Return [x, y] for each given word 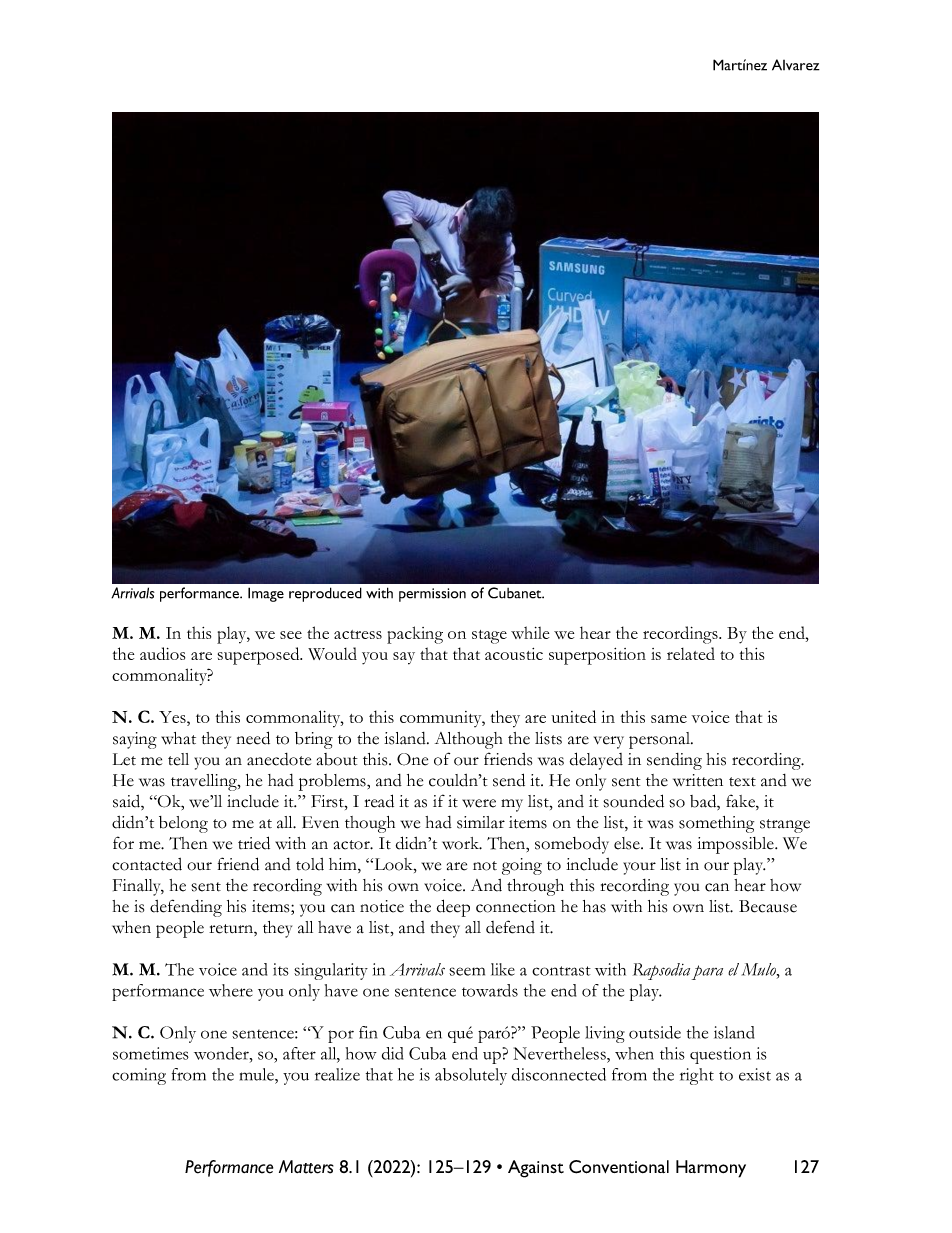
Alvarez [796, 65]
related [691, 653]
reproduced [325, 594]
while [530, 632]
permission [432, 595]
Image [266, 594]
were [479, 803]
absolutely [471, 1076]
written [698, 780]
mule [258, 1074]
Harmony [711, 1169]
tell [178, 759]
